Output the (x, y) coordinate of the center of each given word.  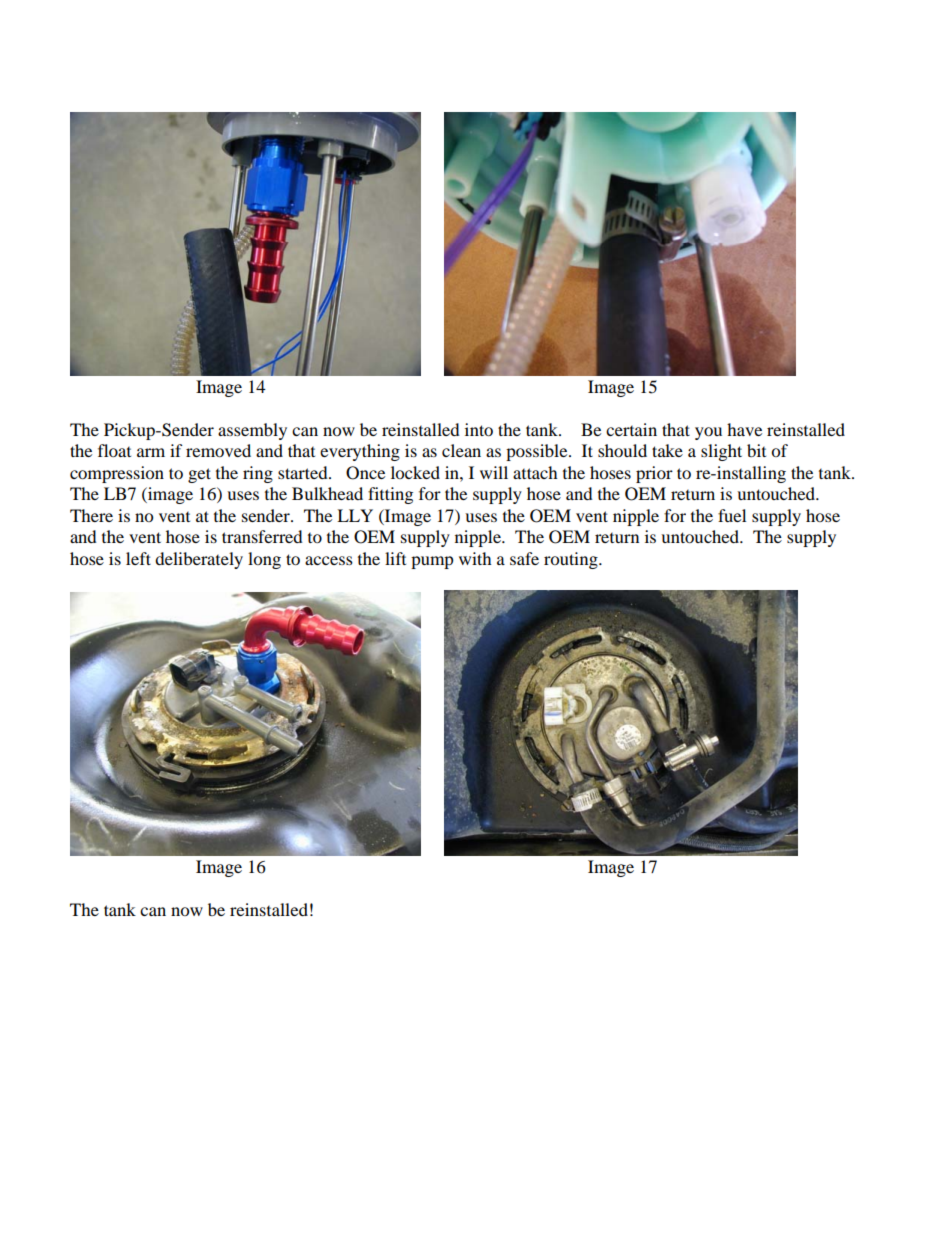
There (91, 515)
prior (654, 474)
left (138, 558)
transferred (262, 536)
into (479, 429)
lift (395, 558)
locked (415, 472)
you (708, 433)
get (199, 475)
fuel (732, 515)
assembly (252, 431)
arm (151, 452)
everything (360, 452)
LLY (355, 515)
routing (572, 560)
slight (721, 452)
